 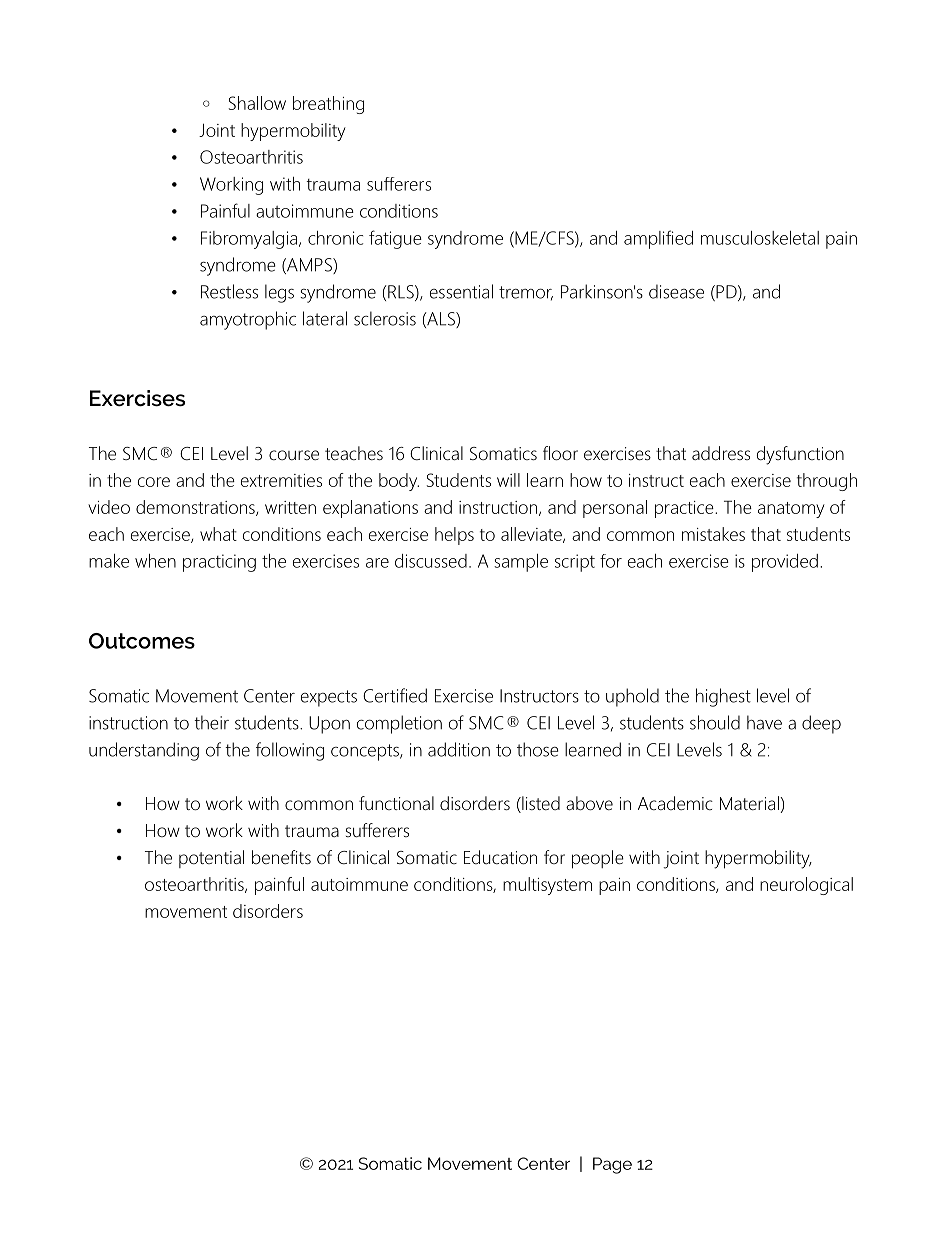 I want to click on breathing, so click(x=328, y=105).
